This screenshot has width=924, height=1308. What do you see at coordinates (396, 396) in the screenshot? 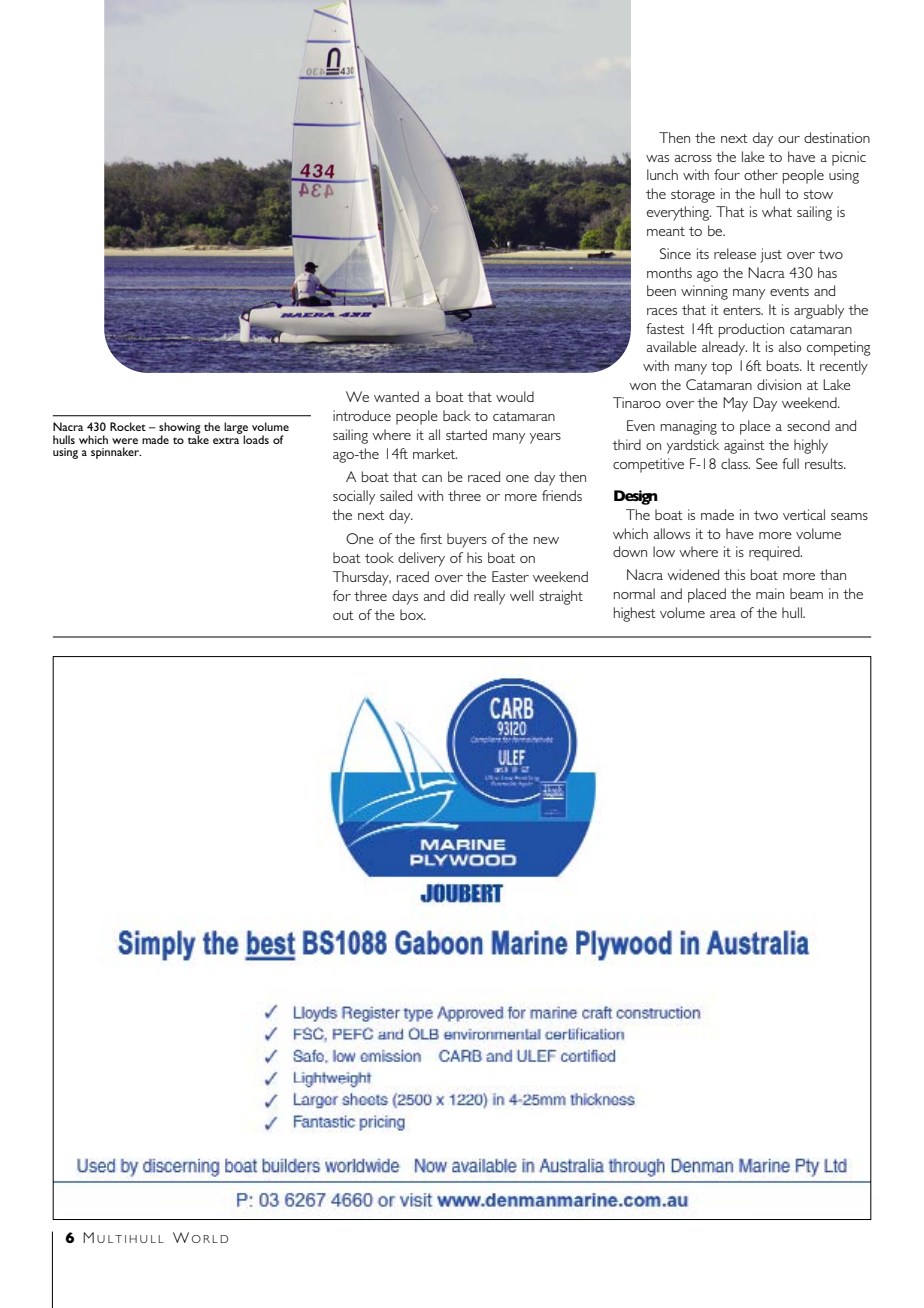
I see `wanted` at bounding box center [396, 396].
